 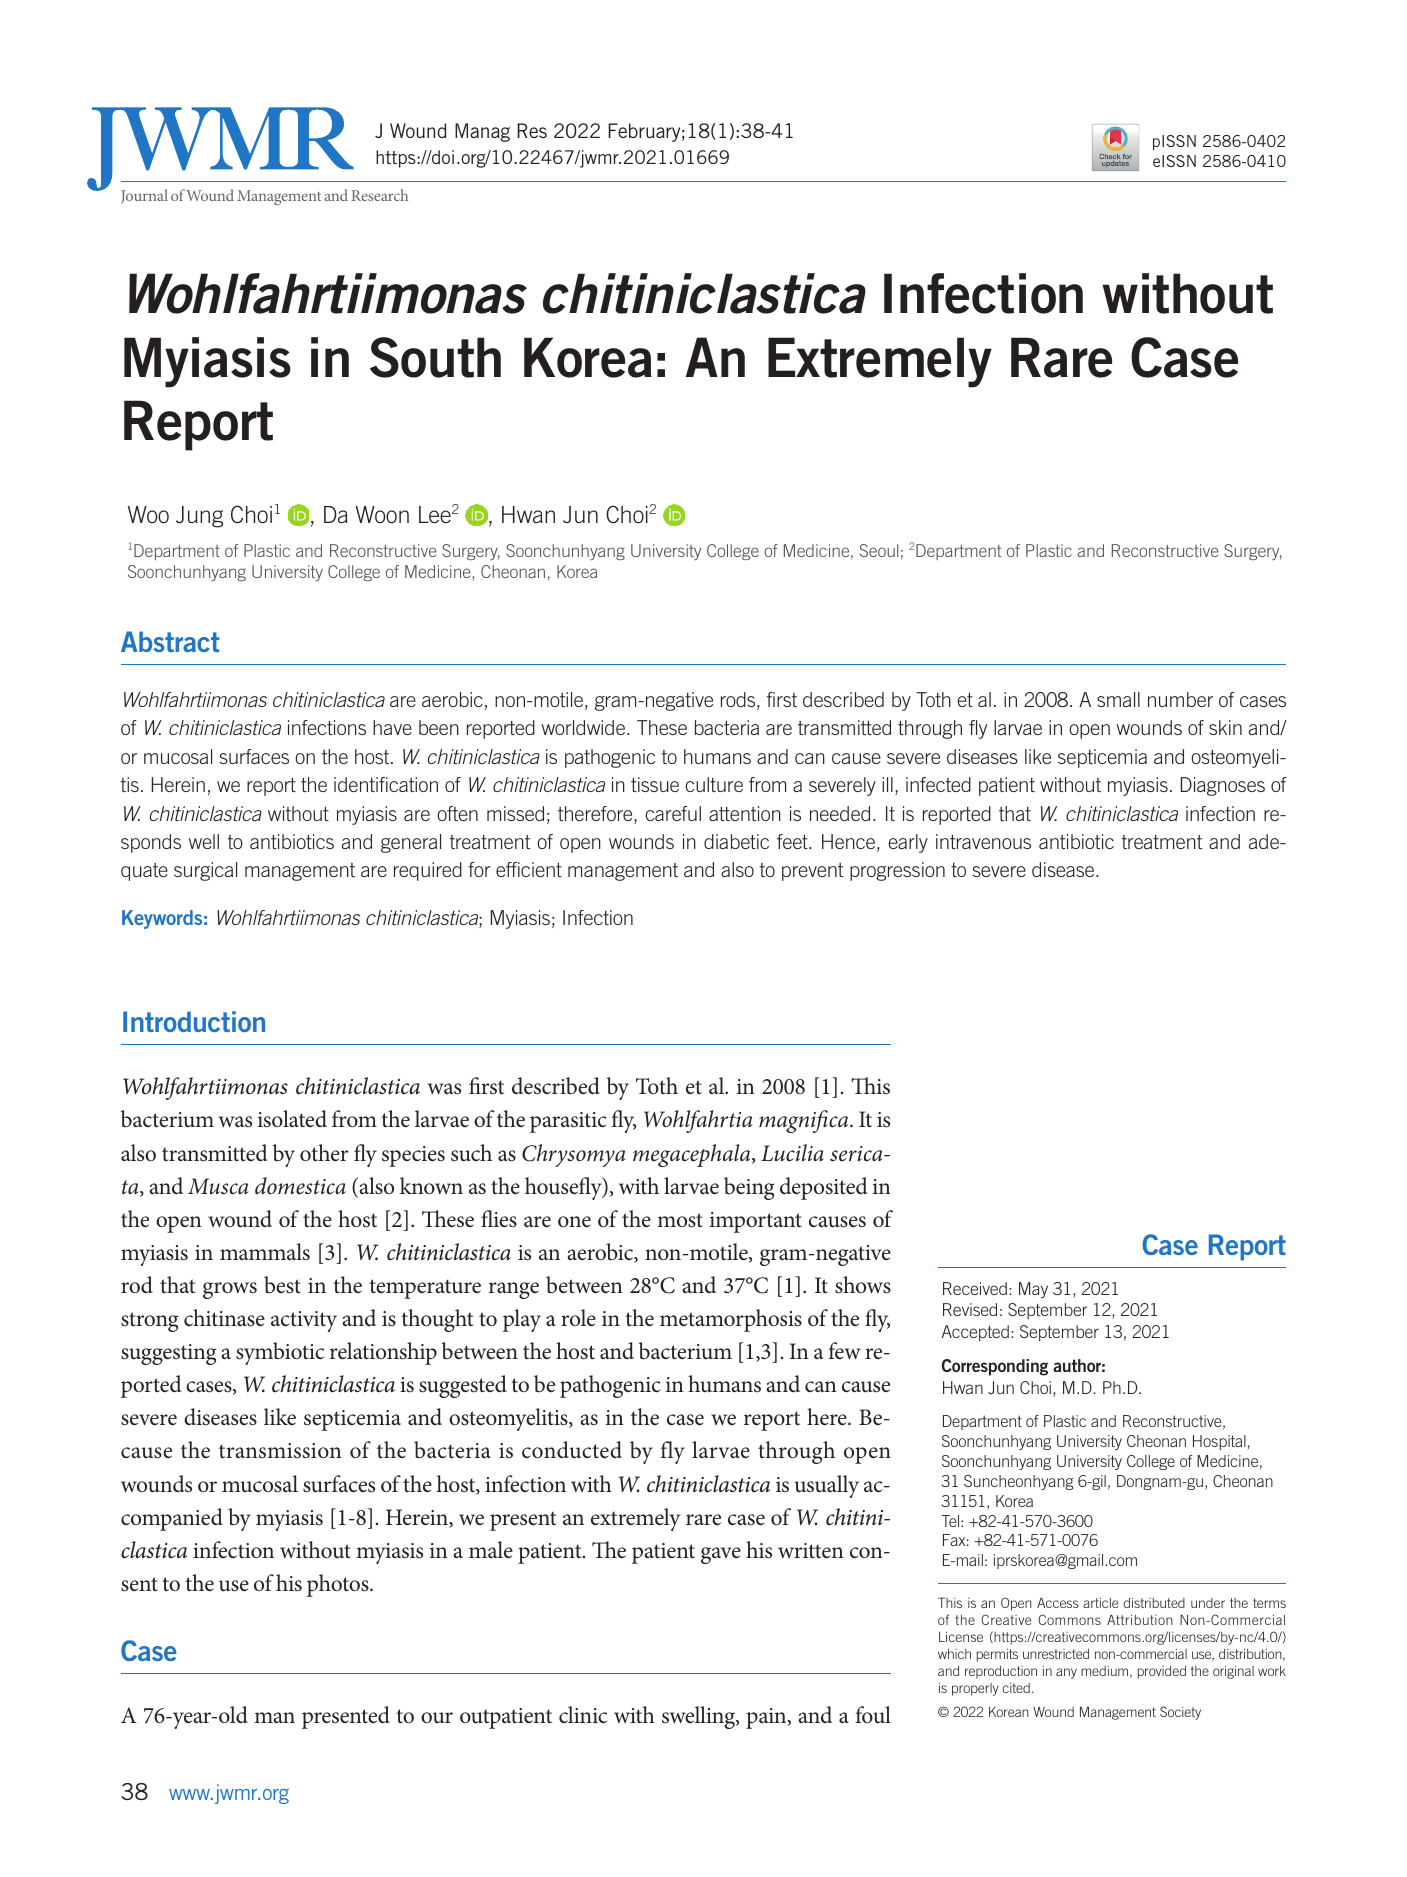 I want to click on Research, so click(x=379, y=195).
